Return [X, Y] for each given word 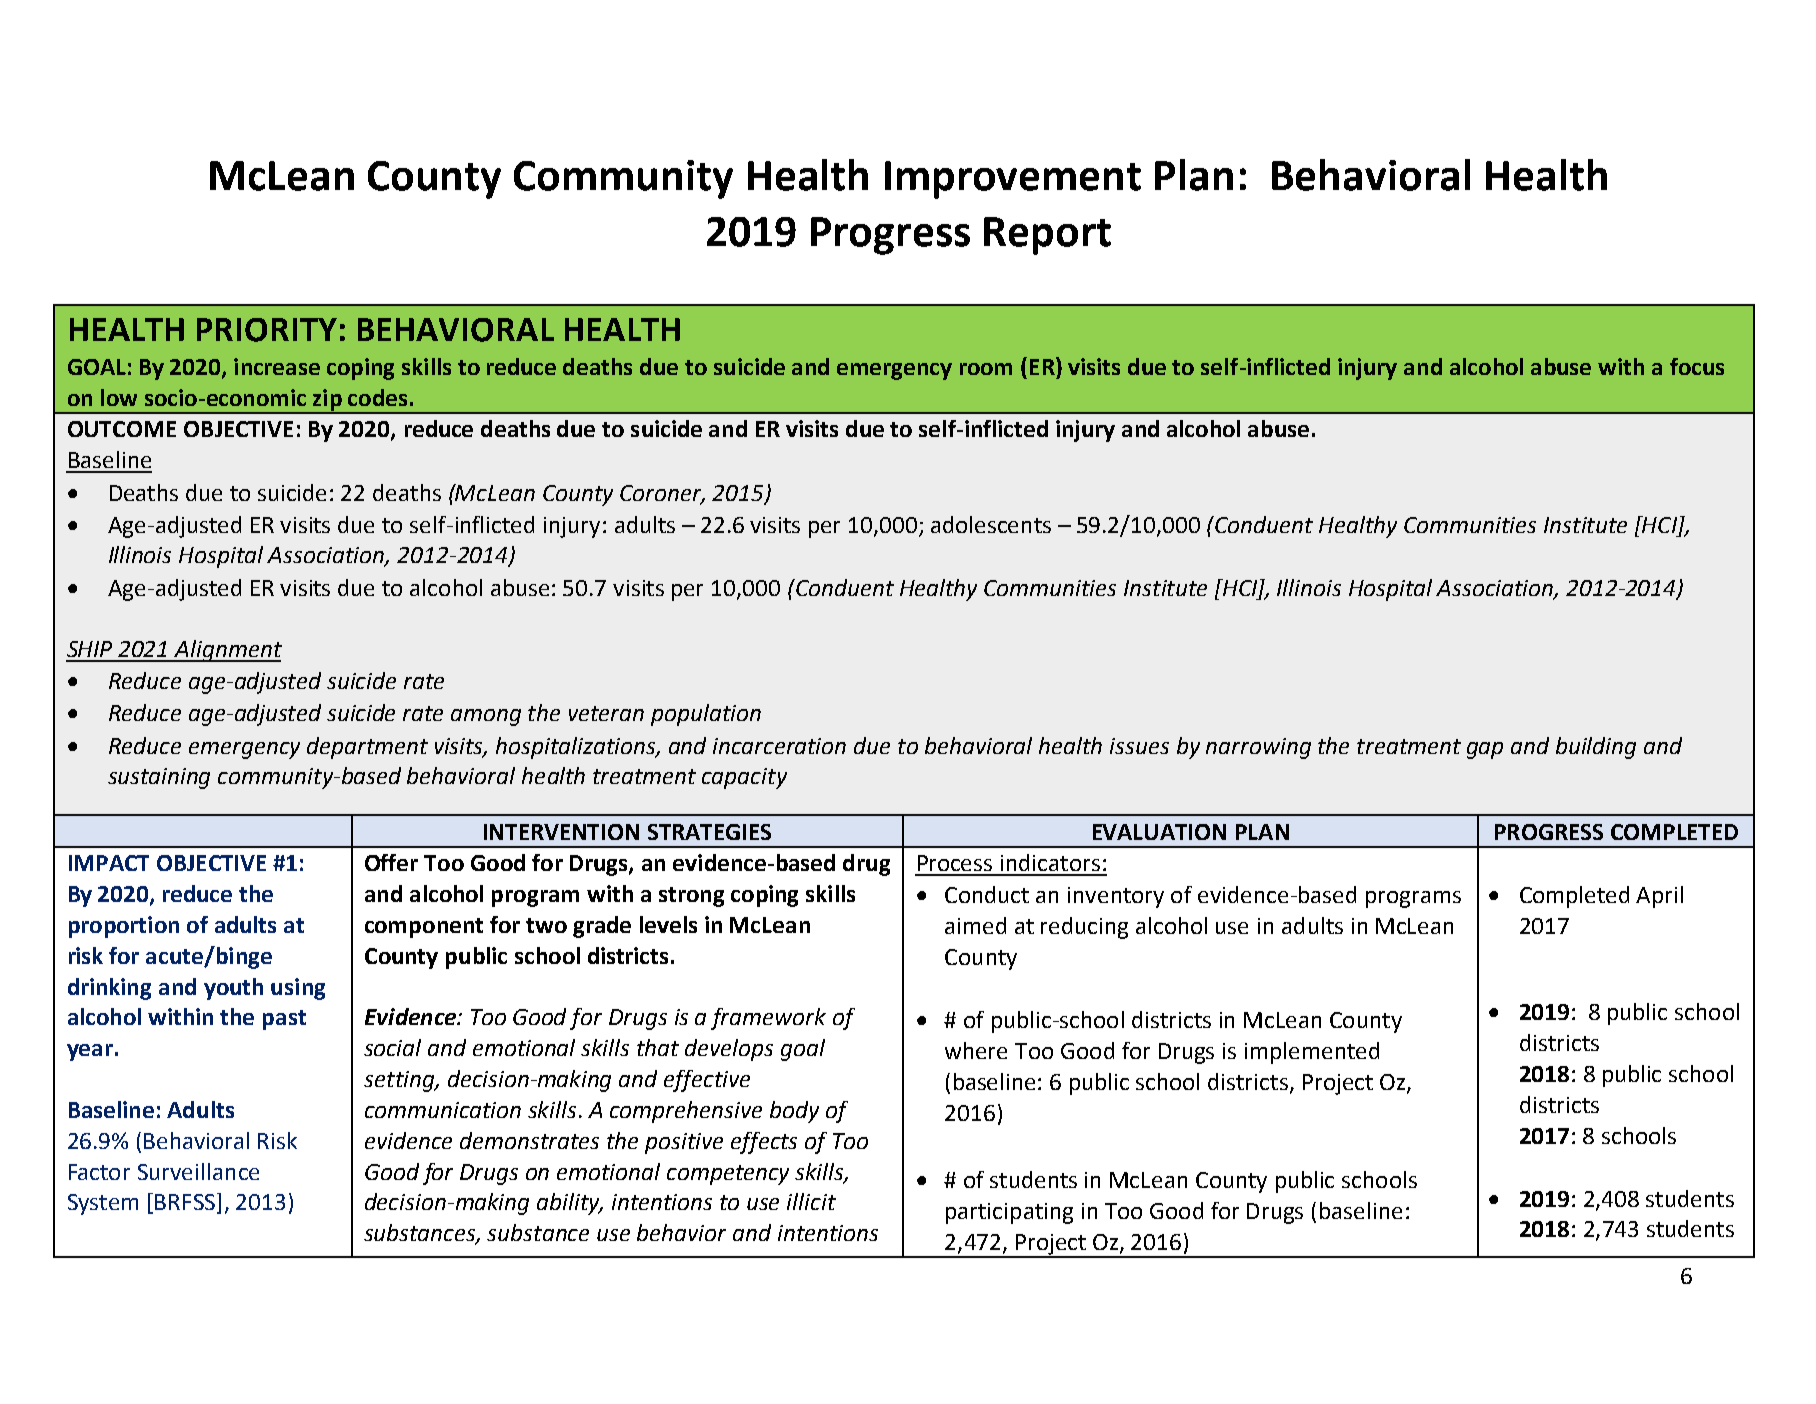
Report [1047, 236]
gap [1485, 750]
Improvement [1013, 180]
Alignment [227, 651]
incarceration [779, 746]
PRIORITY [267, 330]
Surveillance [198, 1171]
